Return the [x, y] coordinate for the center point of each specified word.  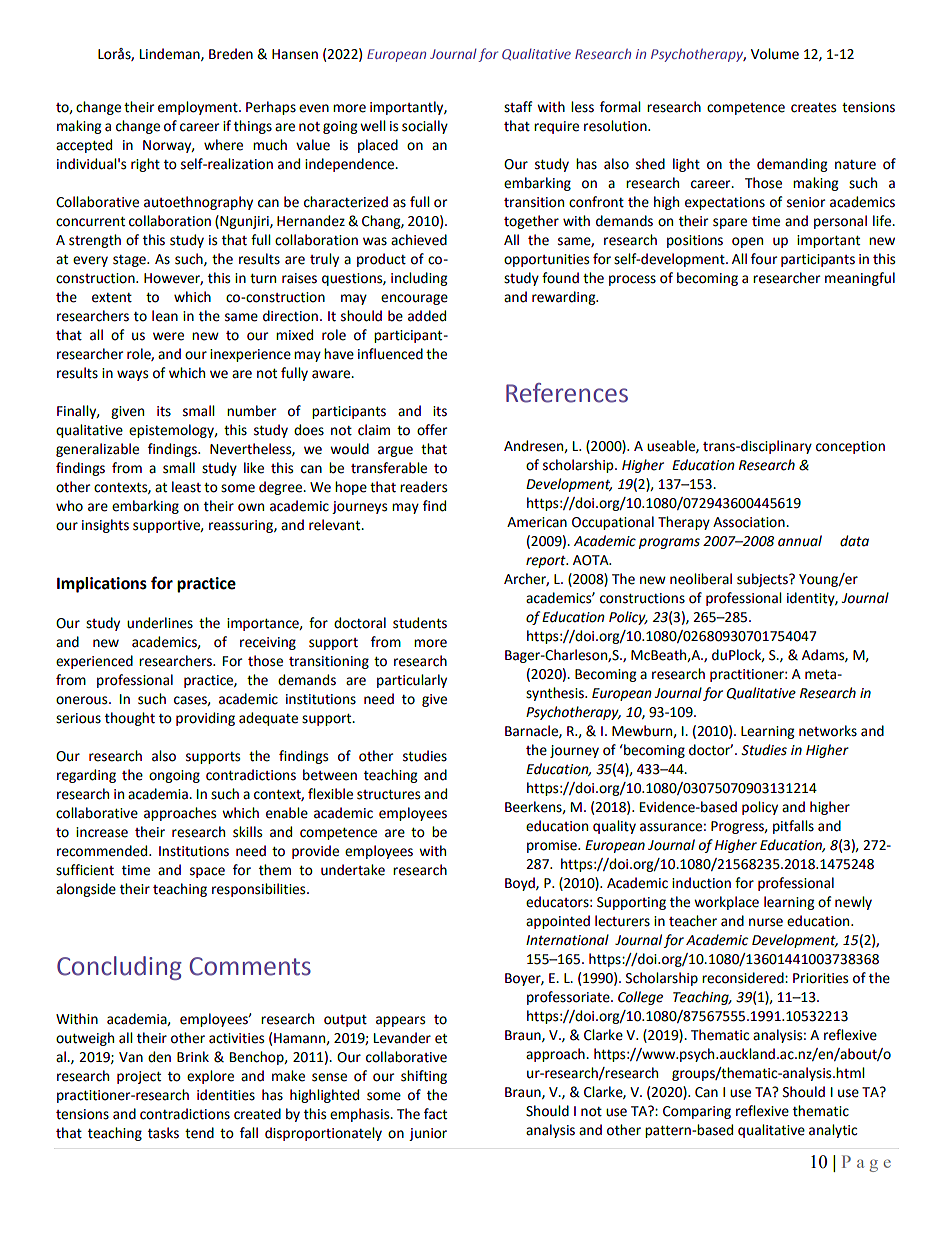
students [420, 623]
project [139, 1077]
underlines [160, 623]
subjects [763, 580]
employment [199, 108]
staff [518, 107]
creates [813, 108]
